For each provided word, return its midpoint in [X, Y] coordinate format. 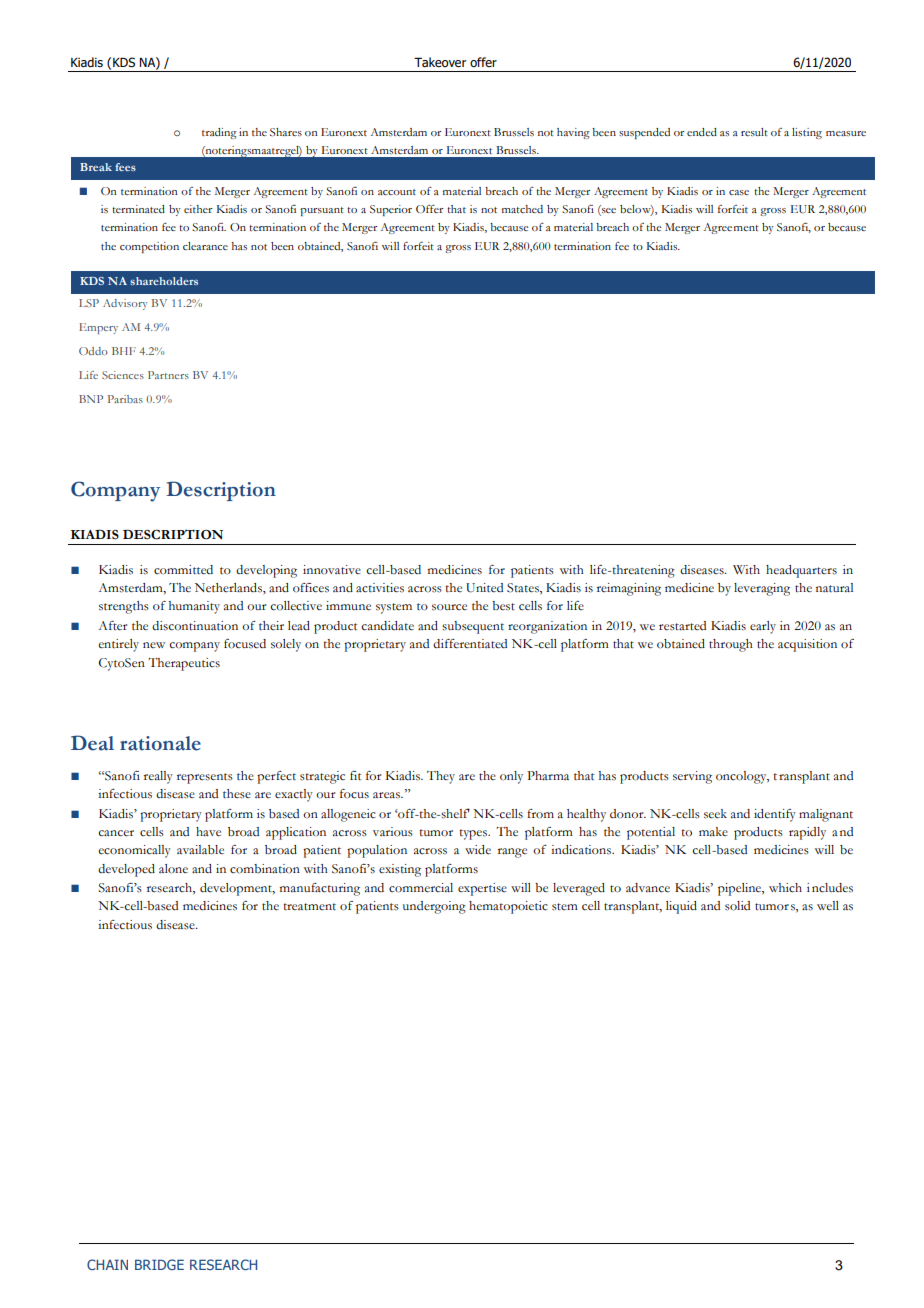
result [754, 132]
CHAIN [107, 1264]
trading [219, 133]
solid [737, 906]
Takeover [440, 62]
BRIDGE [159, 1264]
